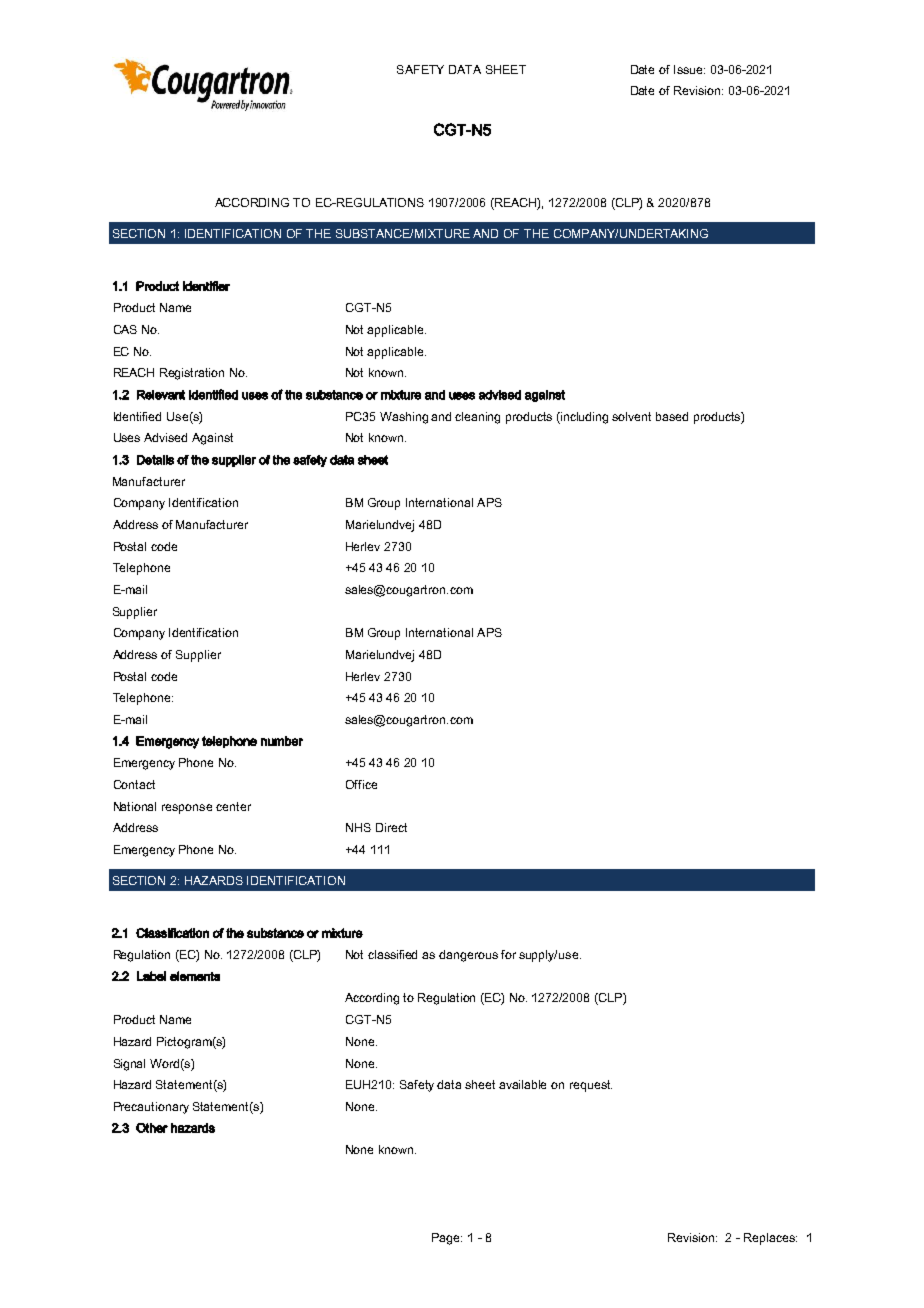 This screenshot has width=924, height=1308. What do you see at coordinates (631, 416) in the screenshot?
I see `solvent` at bounding box center [631, 416].
